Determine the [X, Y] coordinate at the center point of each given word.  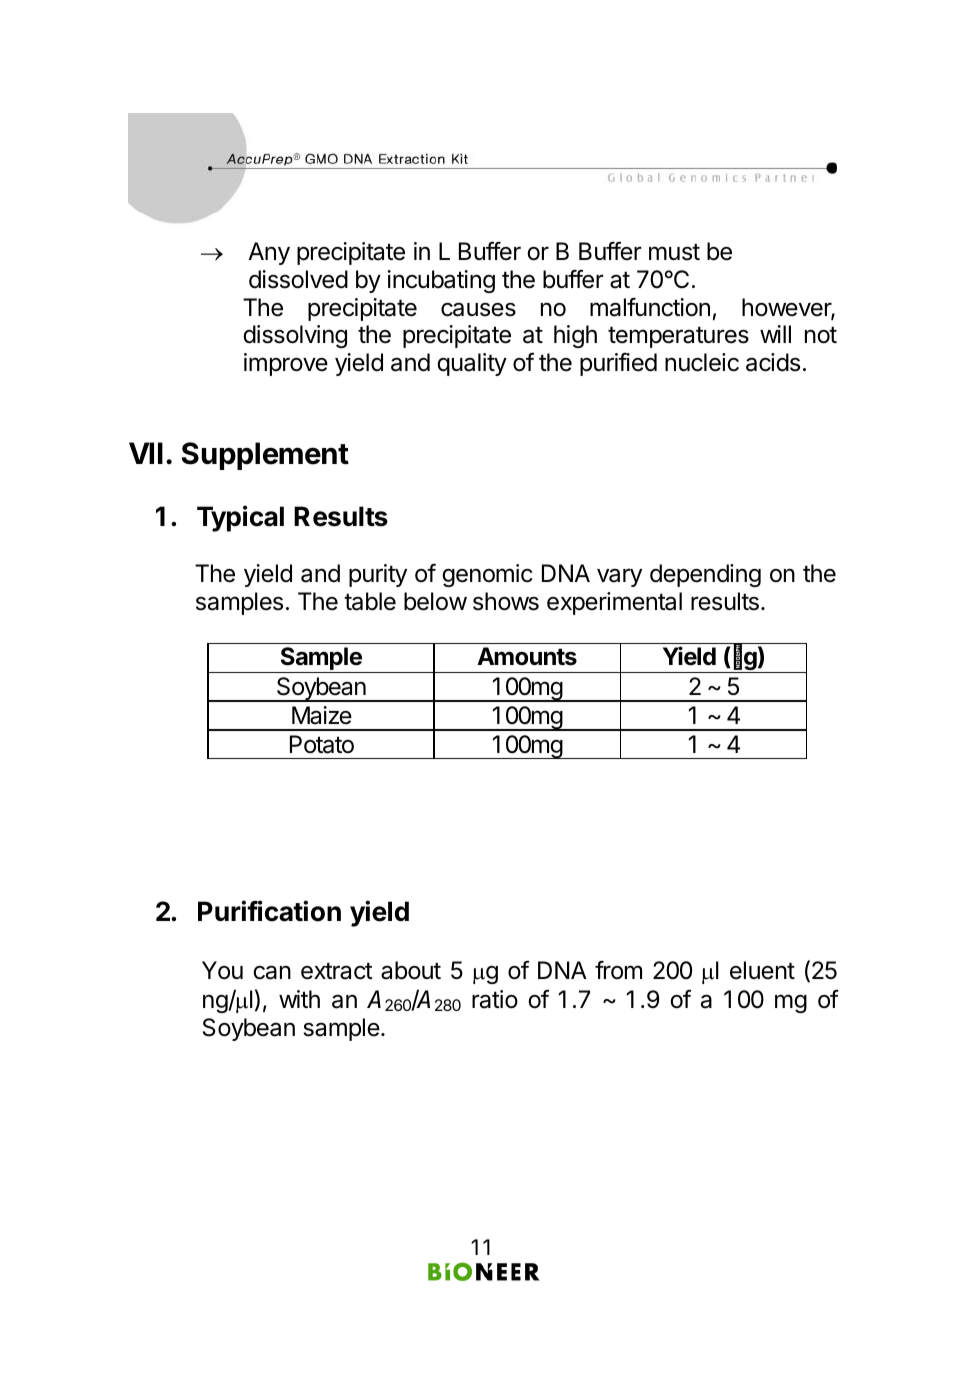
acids [773, 362]
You [222, 970]
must [674, 252]
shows [506, 601]
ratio [495, 999]
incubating [441, 281]
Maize [322, 715]
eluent [762, 970]
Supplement [265, 456]
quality [472, 364]
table [370, 601]
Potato [322, 744]
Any [269, 253]
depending [705, 575]
